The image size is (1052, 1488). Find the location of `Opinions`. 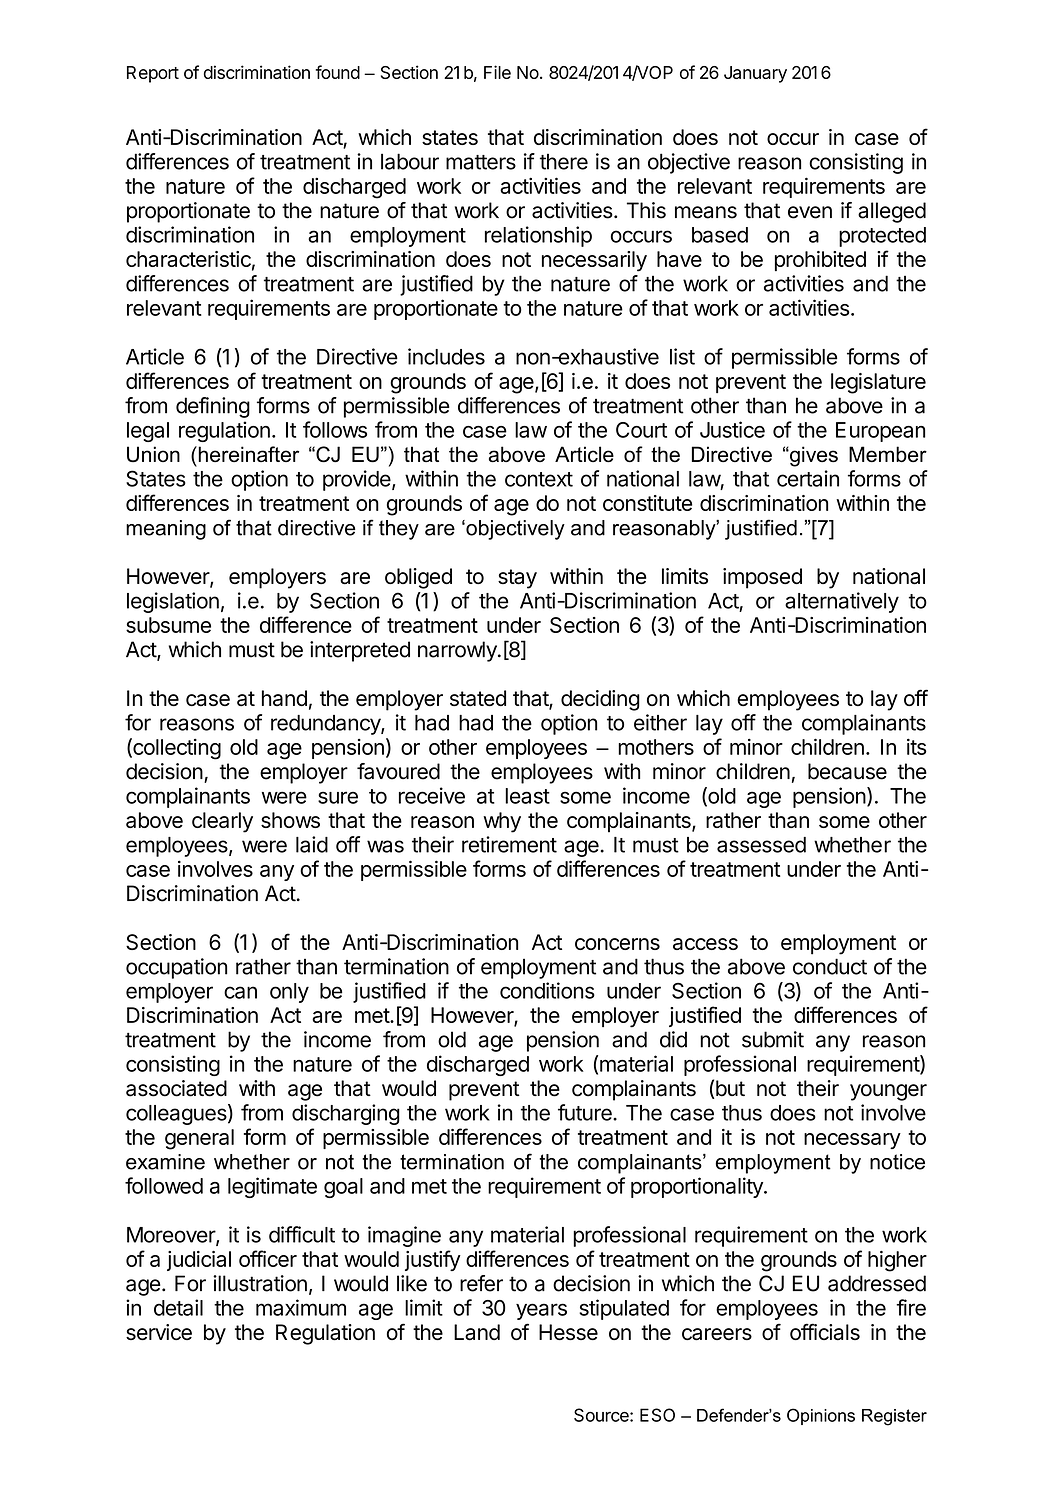

Opinions is located at coordinates (821, 1416).
